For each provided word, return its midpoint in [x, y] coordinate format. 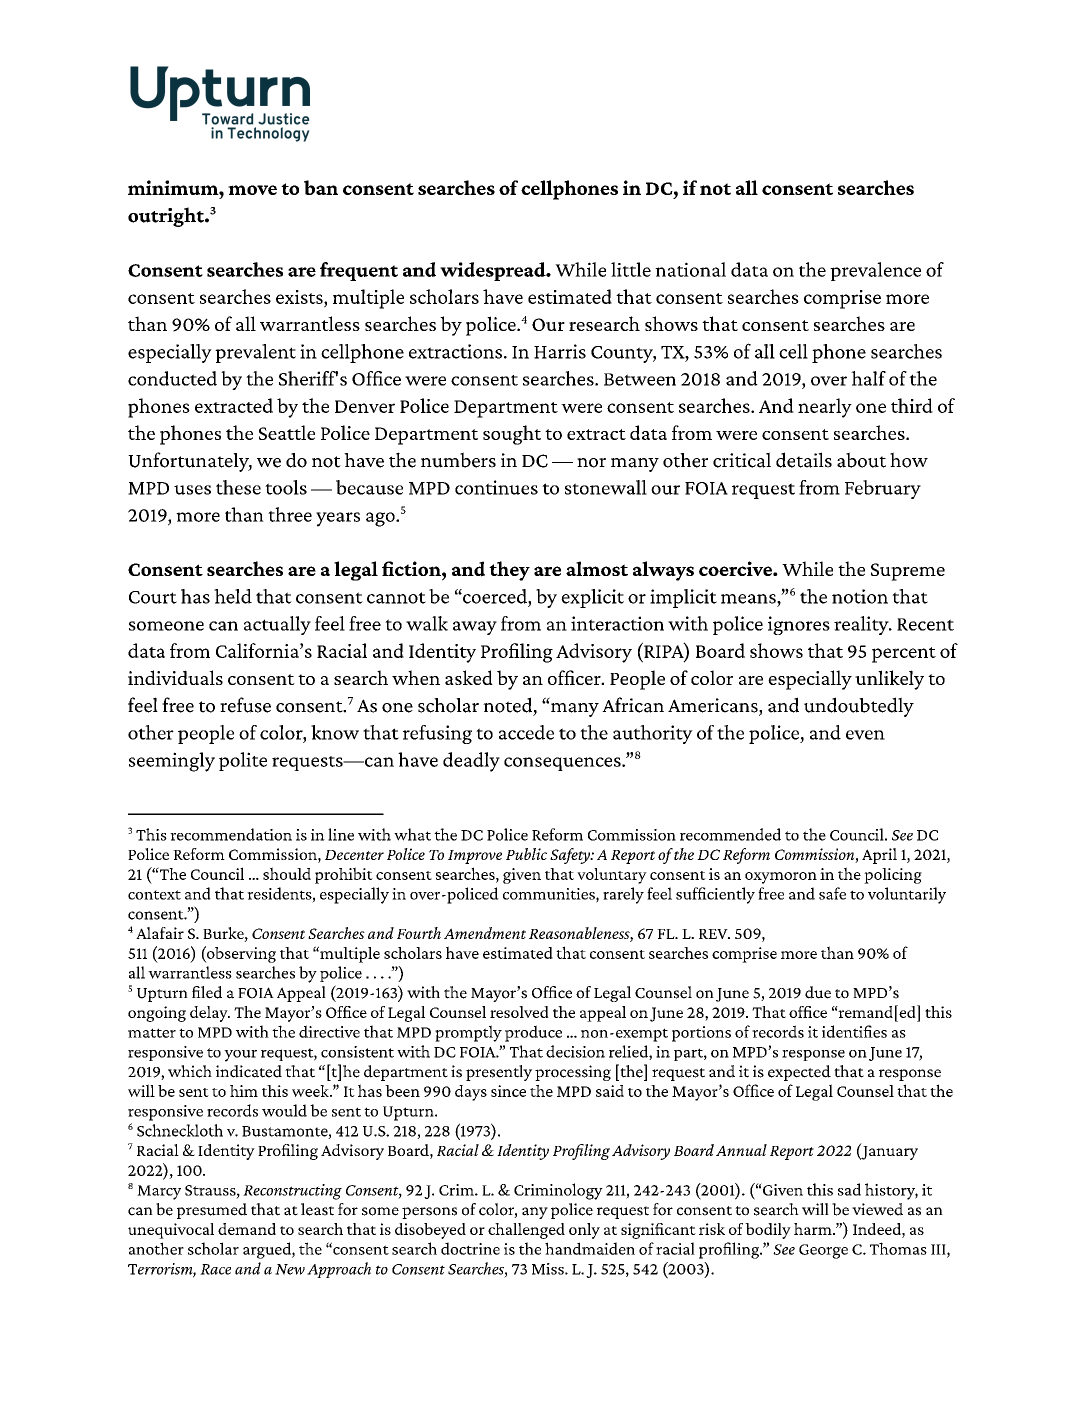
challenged [526, 1231]
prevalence [875, 271]
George [823, 1251]
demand [247, 1229]
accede [526, 732]
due [818, 992]
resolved [519, 1012]
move [252, 190]
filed [207, 992]
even [865, 735]
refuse [245, 705]
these [238, 487]
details [804, 460]
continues [496, 487]
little [631, 269]
